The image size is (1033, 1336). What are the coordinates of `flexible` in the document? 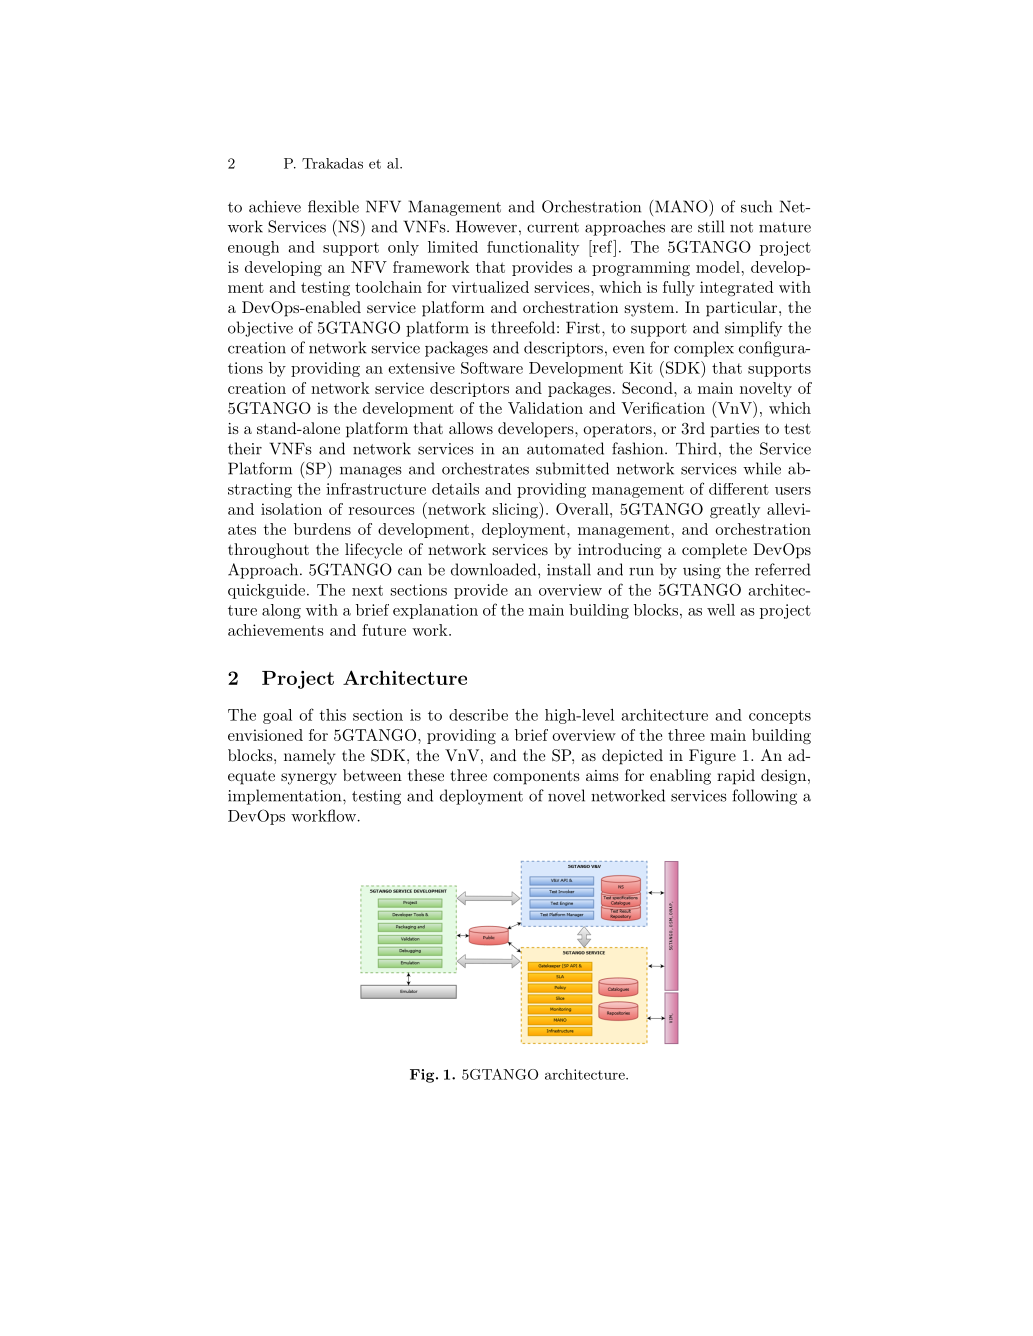 It's located at (333, 206).
